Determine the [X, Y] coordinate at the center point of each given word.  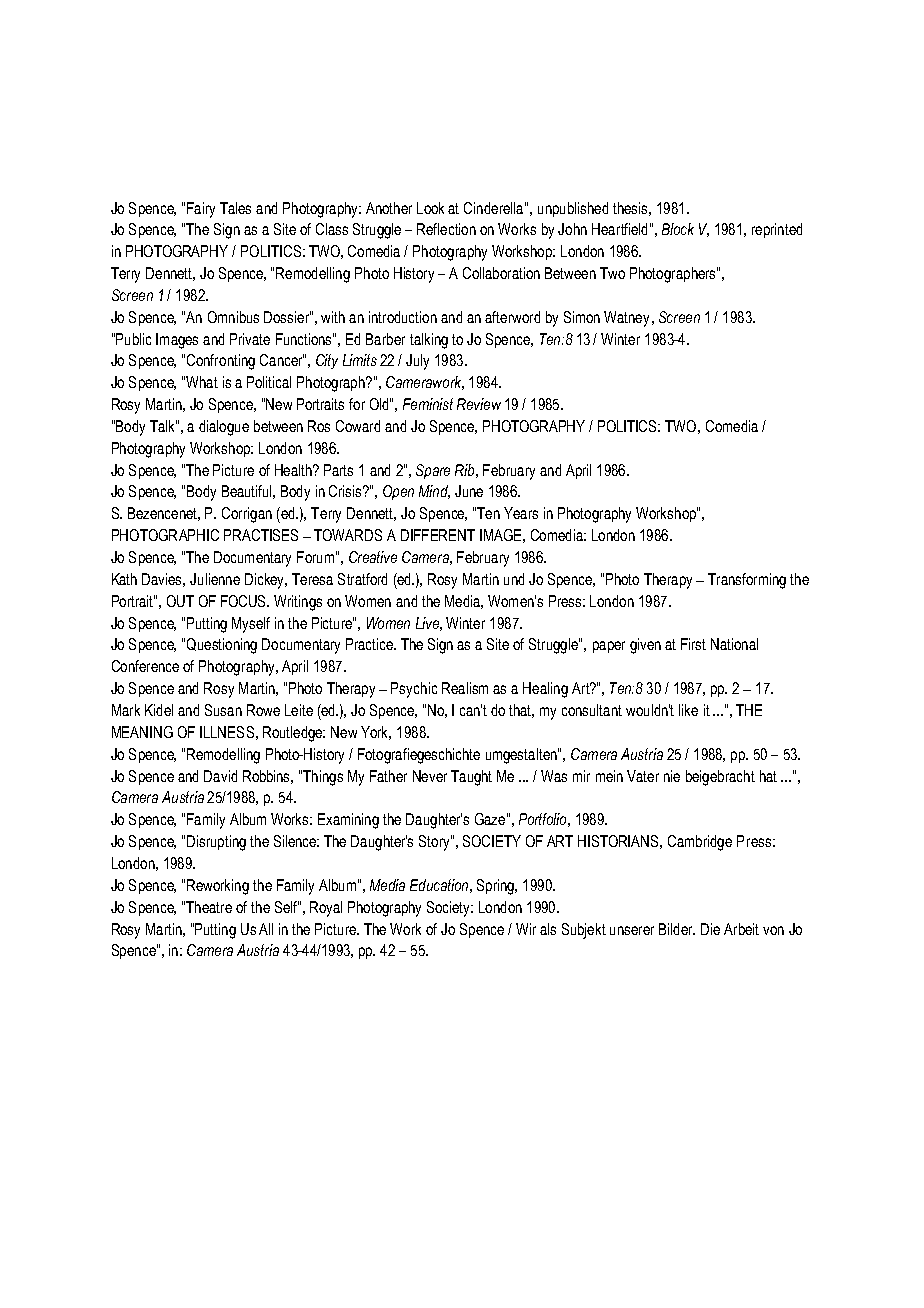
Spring [497, 887]
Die [710, 929]
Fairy [201, 210]
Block [678, 229]
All [266, 929]
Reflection [446, 229]
